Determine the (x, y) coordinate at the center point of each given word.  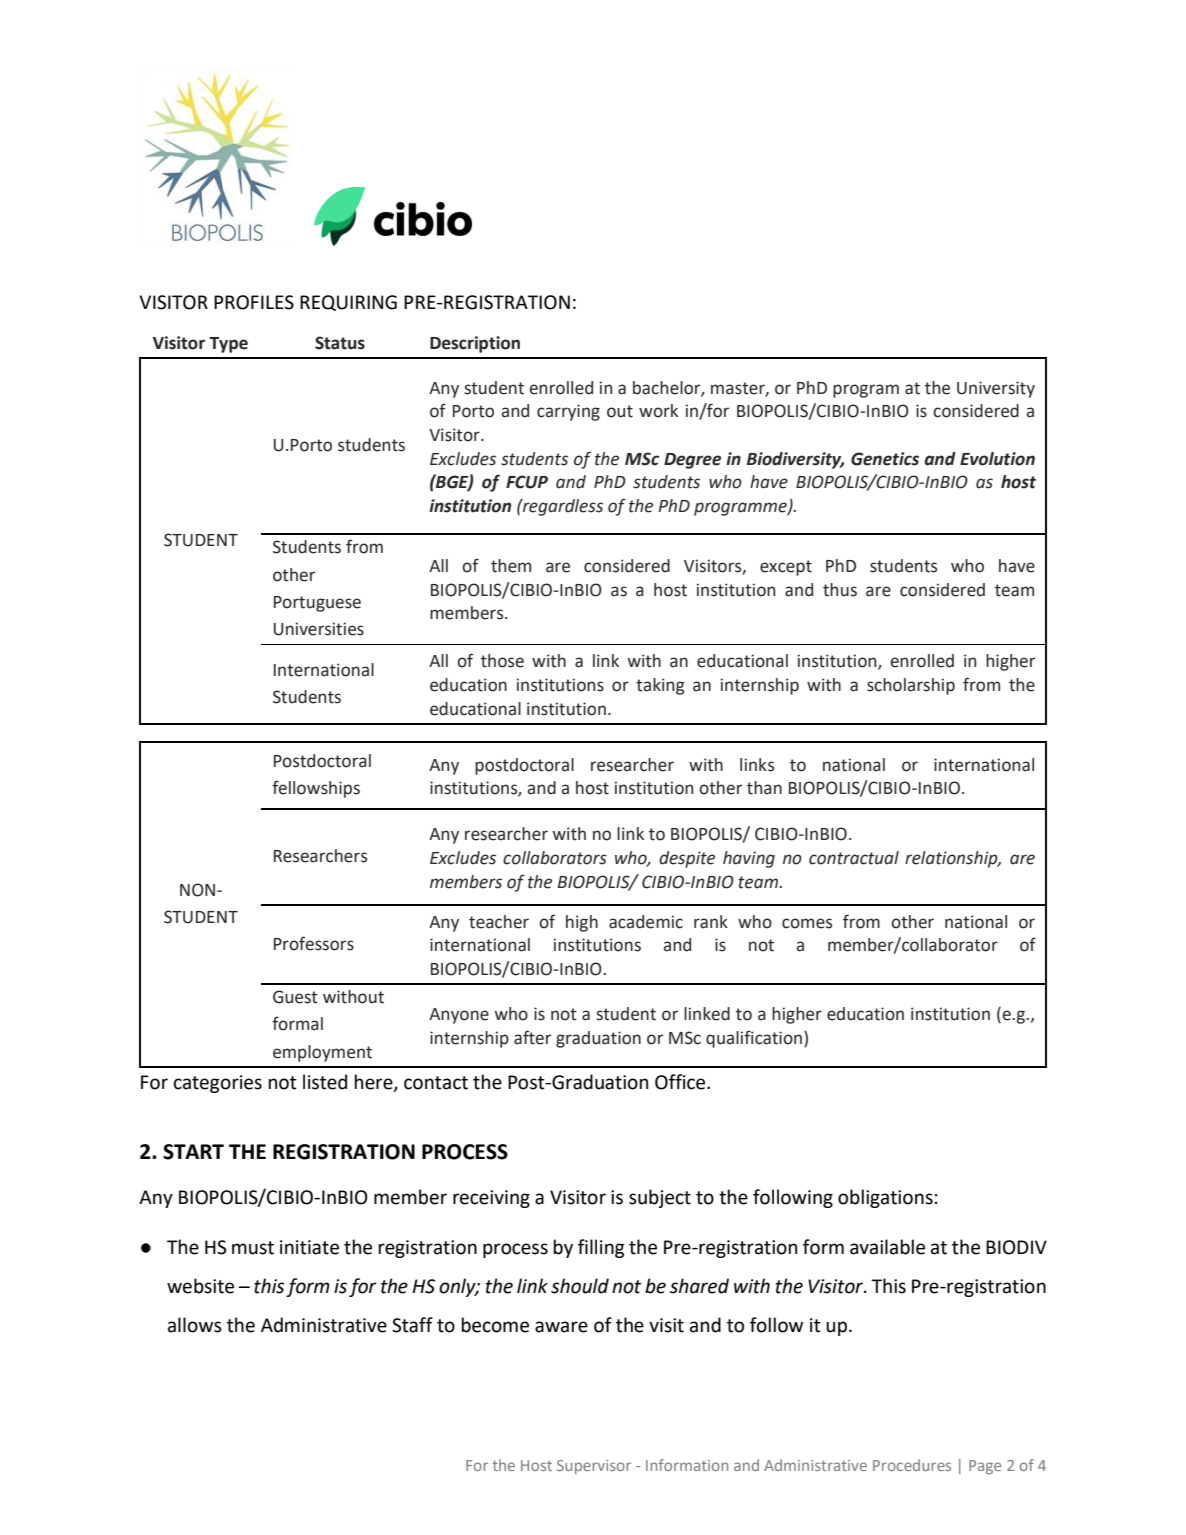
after (532, 1037)
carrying (568, 412)
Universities (319, 629)
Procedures (912, 1465)
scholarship (911, 686)
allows (195, 1325)
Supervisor (594, 1467)
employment (322, 1053)
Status (340, 343)
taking (660, 686)
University (996, 389)
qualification (754, 1039)
